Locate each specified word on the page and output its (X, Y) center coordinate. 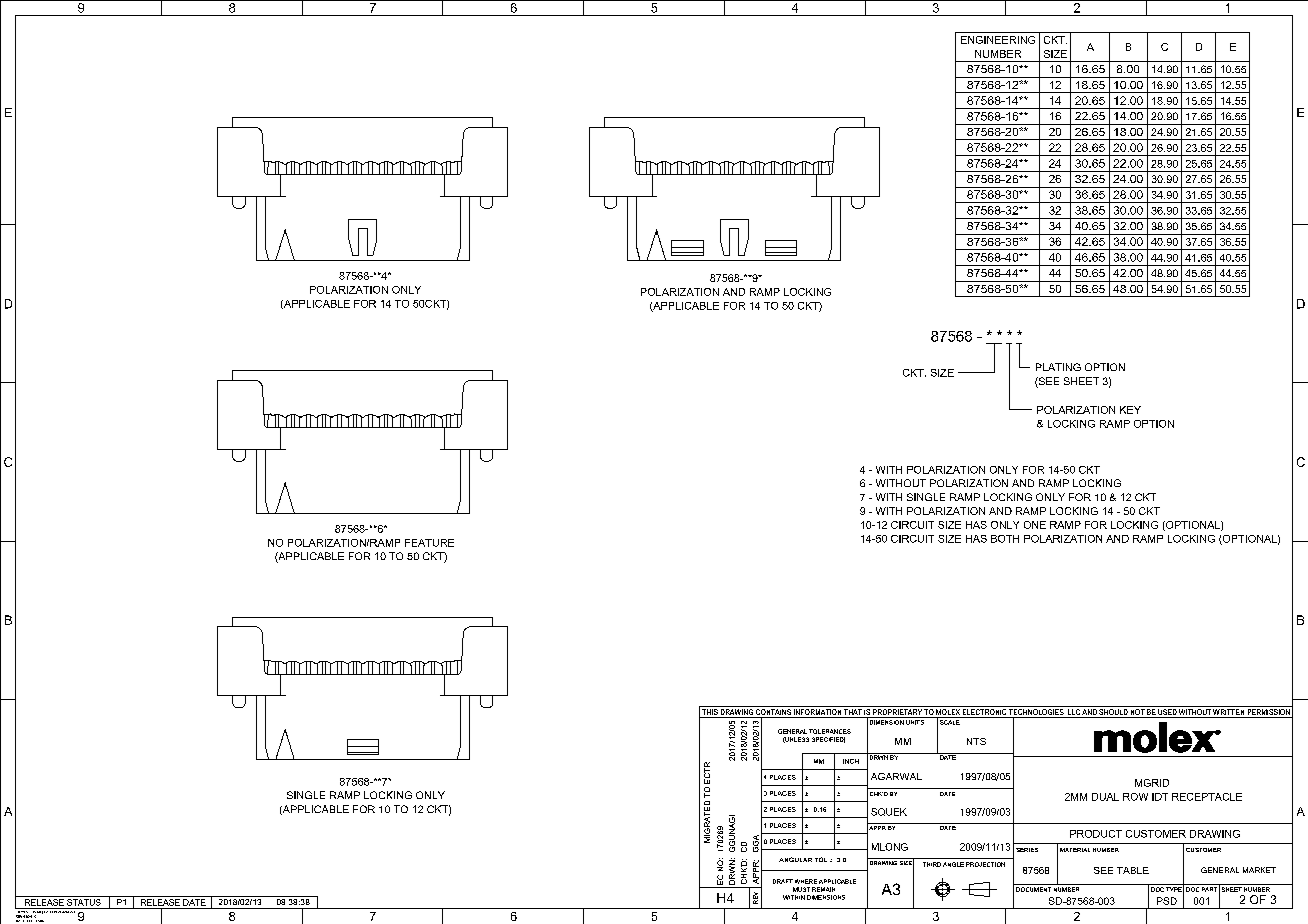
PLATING (1058, 367)
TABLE (1133, 870)
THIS (710, 713)
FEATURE (429, 543)
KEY (1130, 410)
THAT (853, 713)
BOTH (1005, 539)
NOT (1137, 713)
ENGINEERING (998, 40)
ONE (1035, 525)
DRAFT (783, 881)
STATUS (84, 901)
